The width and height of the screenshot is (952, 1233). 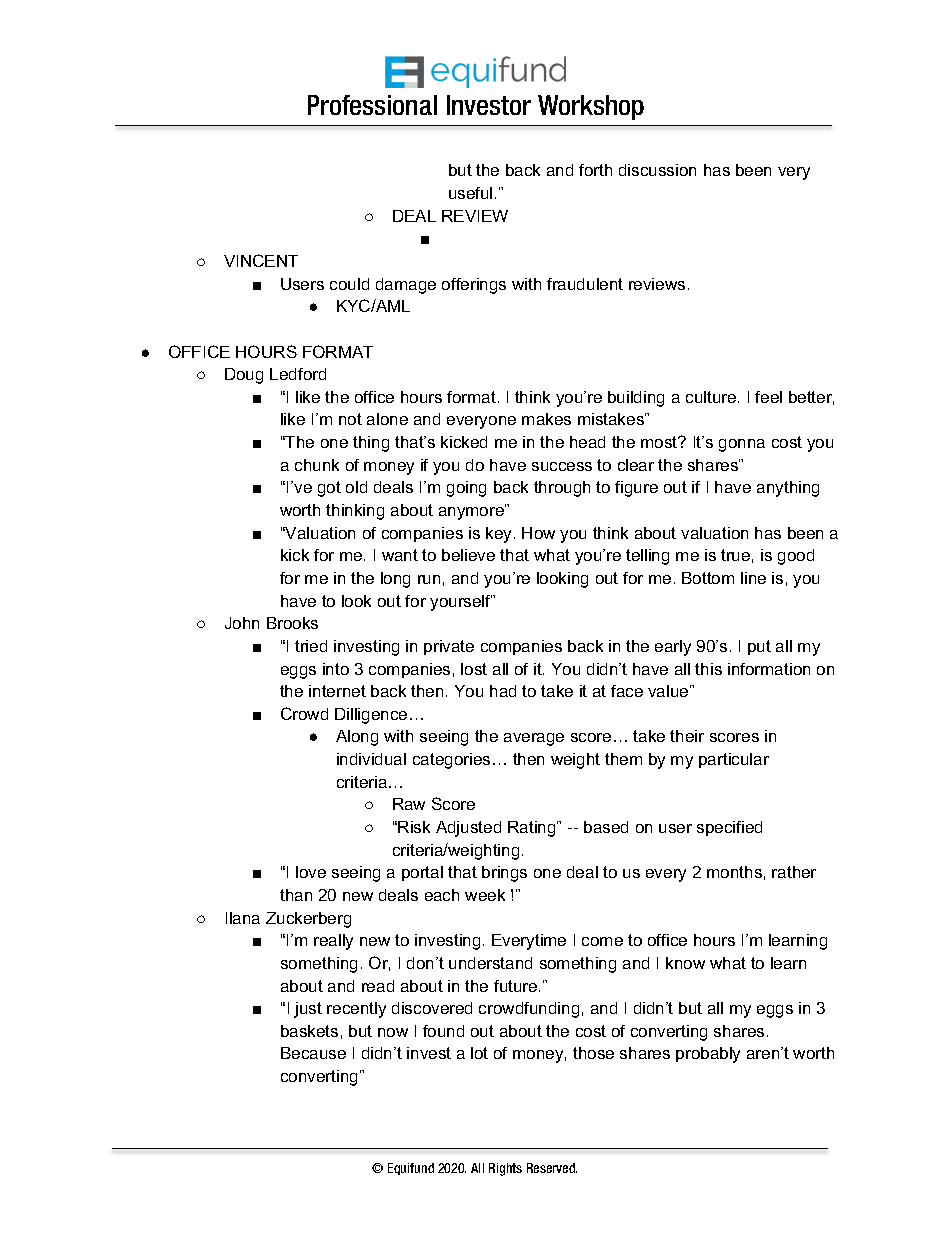 I want to click on put, so click(x=759, y=647).
